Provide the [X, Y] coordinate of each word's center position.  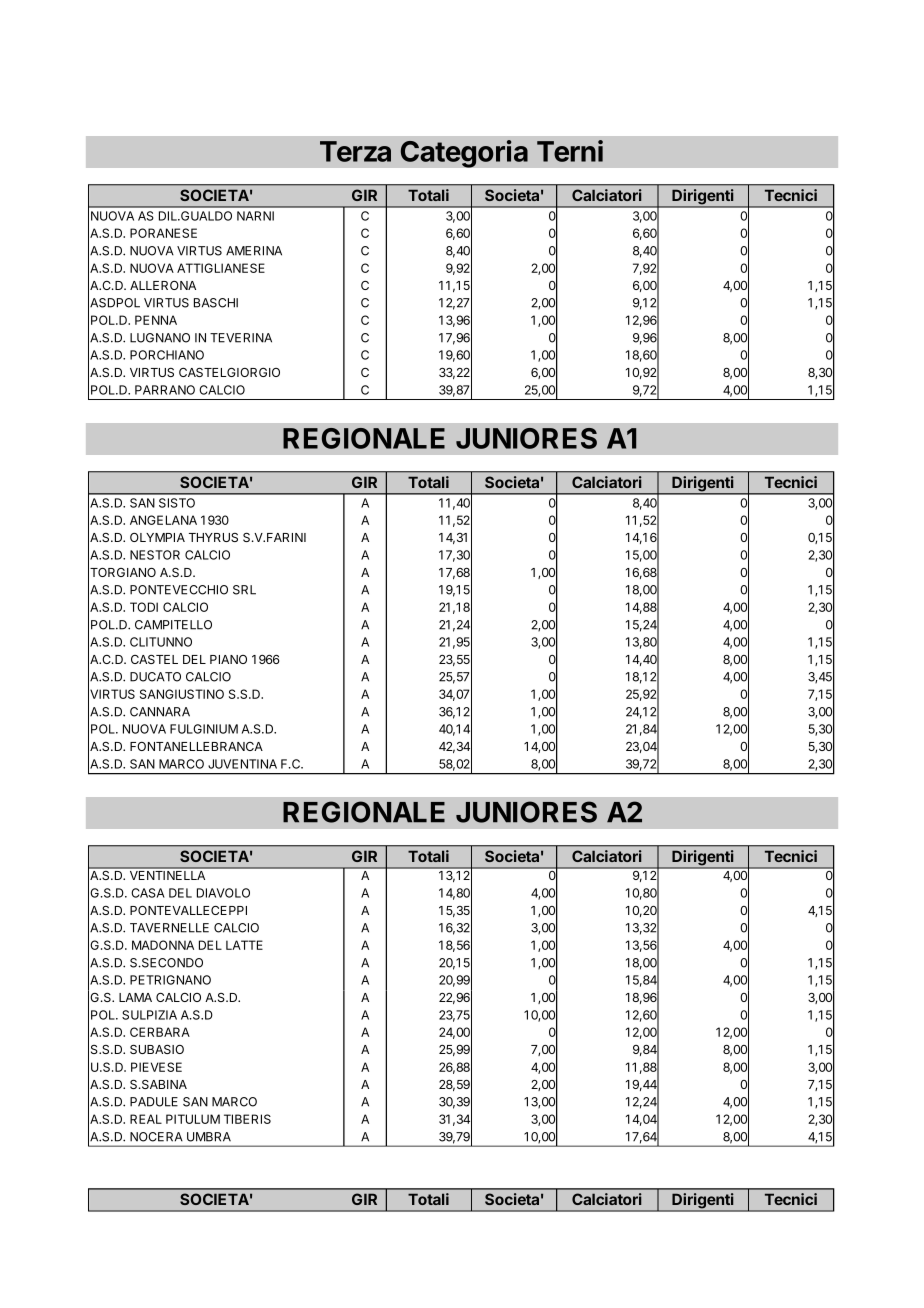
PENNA [156, 320]
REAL [146, 1119]
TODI [144, 607]
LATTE [244, 945]
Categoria [464, 154]
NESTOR [155, 555]
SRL [244, 590]
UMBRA [209, 1137]
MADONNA [163, 945]
